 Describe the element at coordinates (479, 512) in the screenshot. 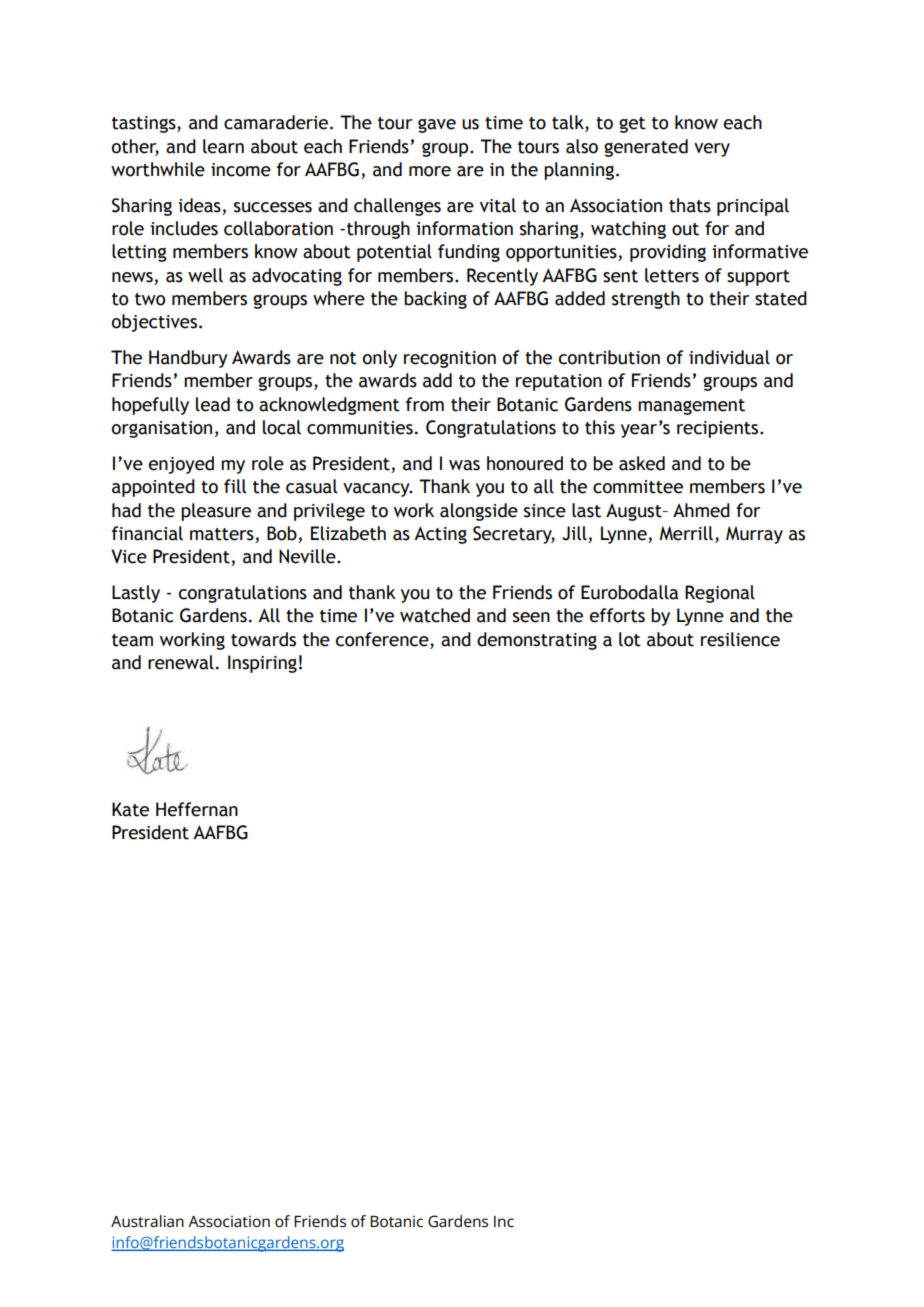

I see `alongside` at that location.
